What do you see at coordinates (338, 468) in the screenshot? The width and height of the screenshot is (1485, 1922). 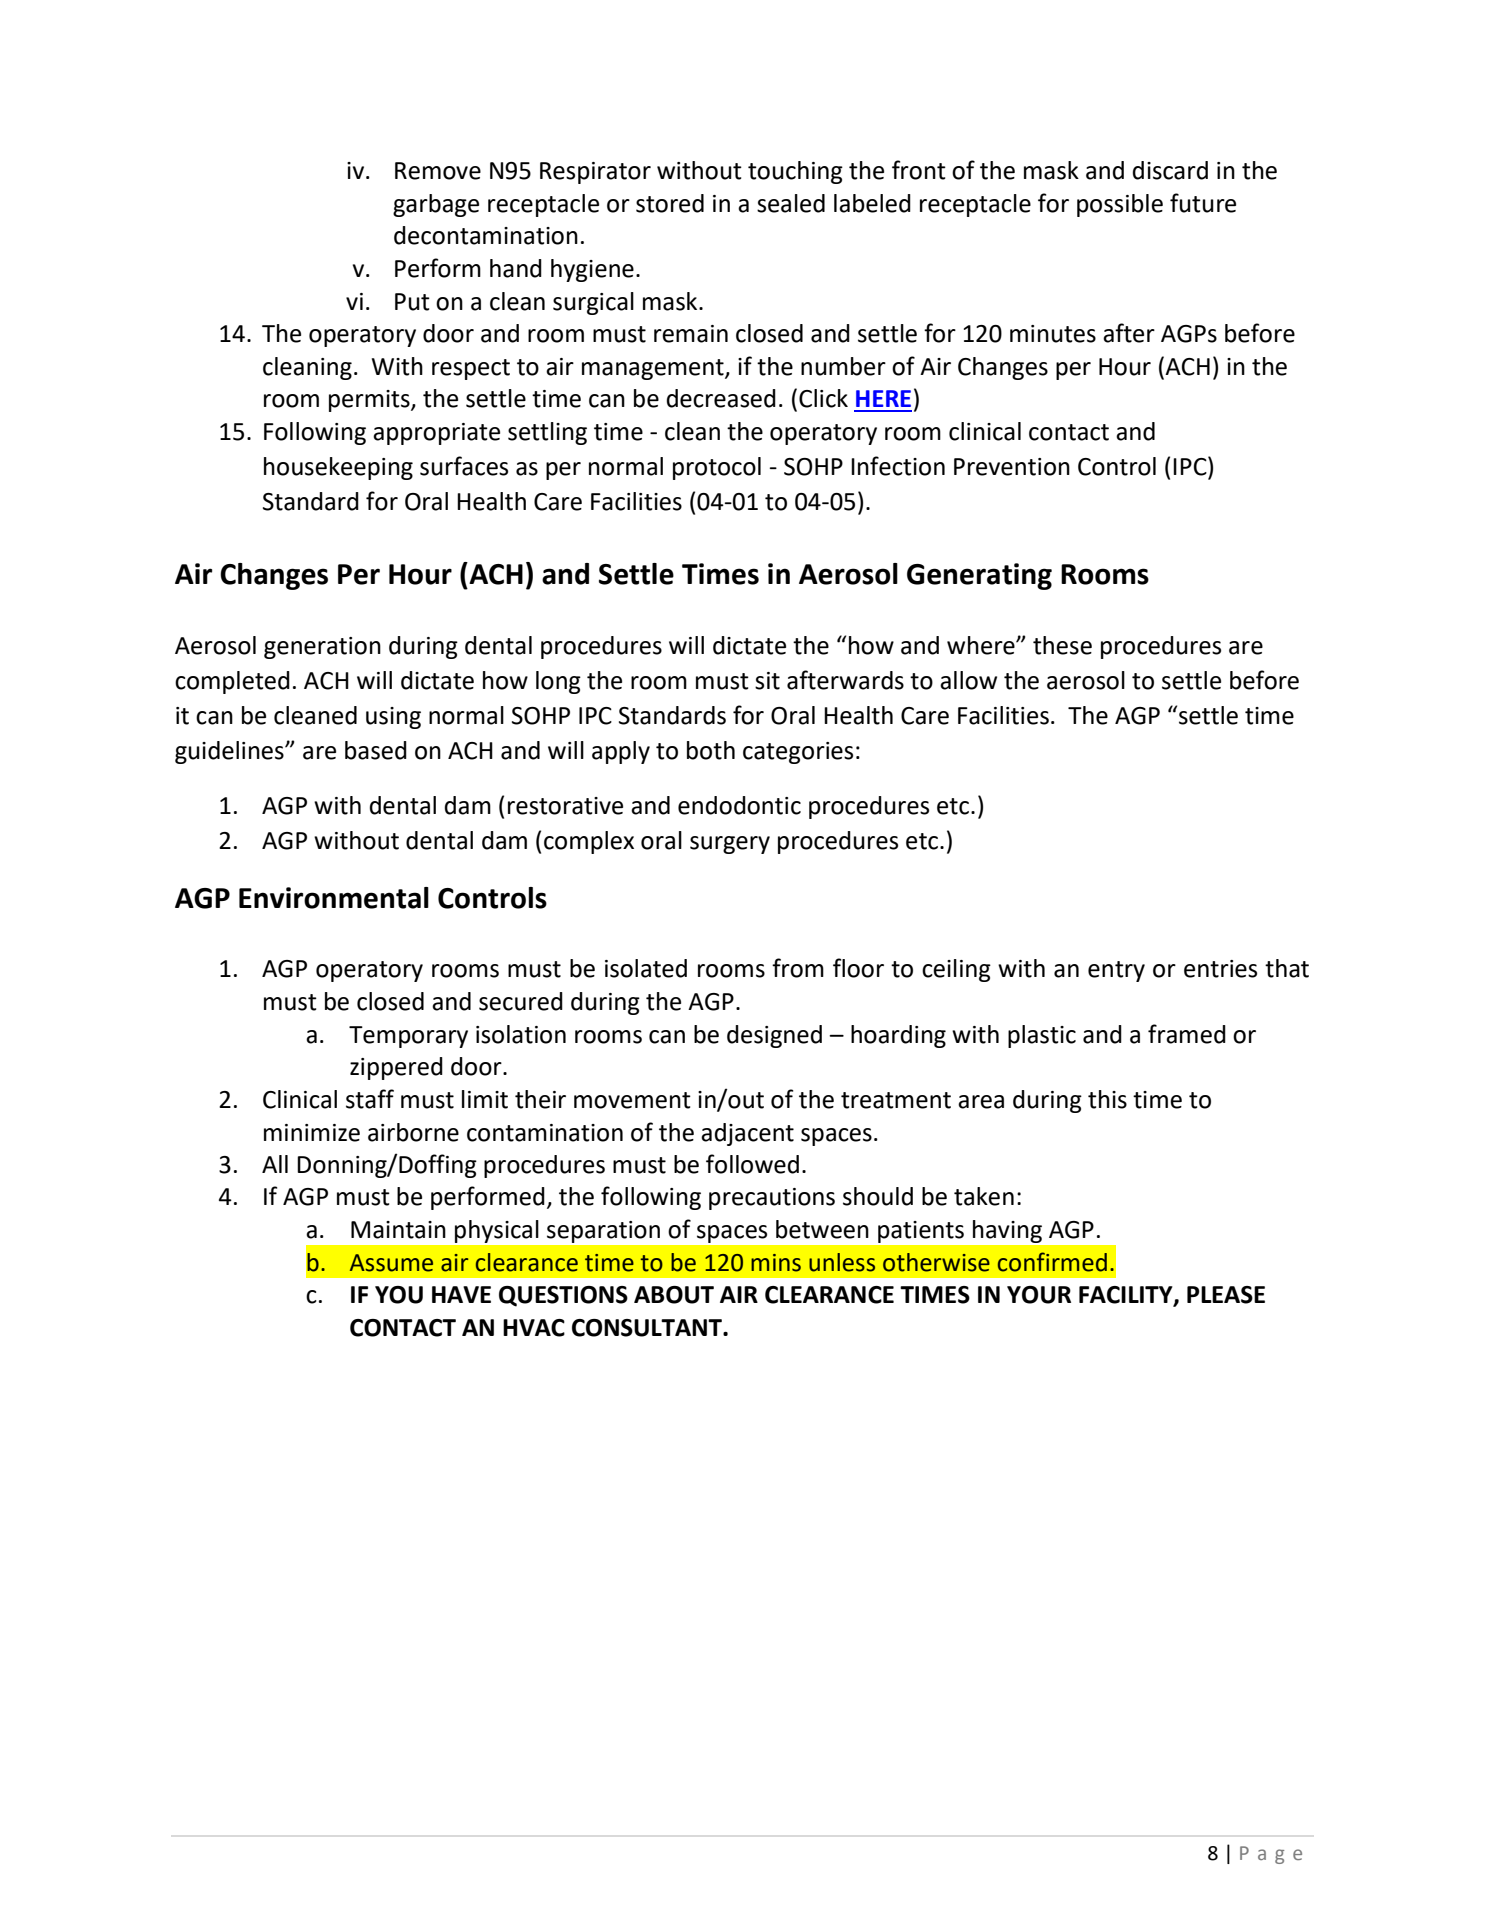 I see `housekeeping` at bounding box center [338, 468].
